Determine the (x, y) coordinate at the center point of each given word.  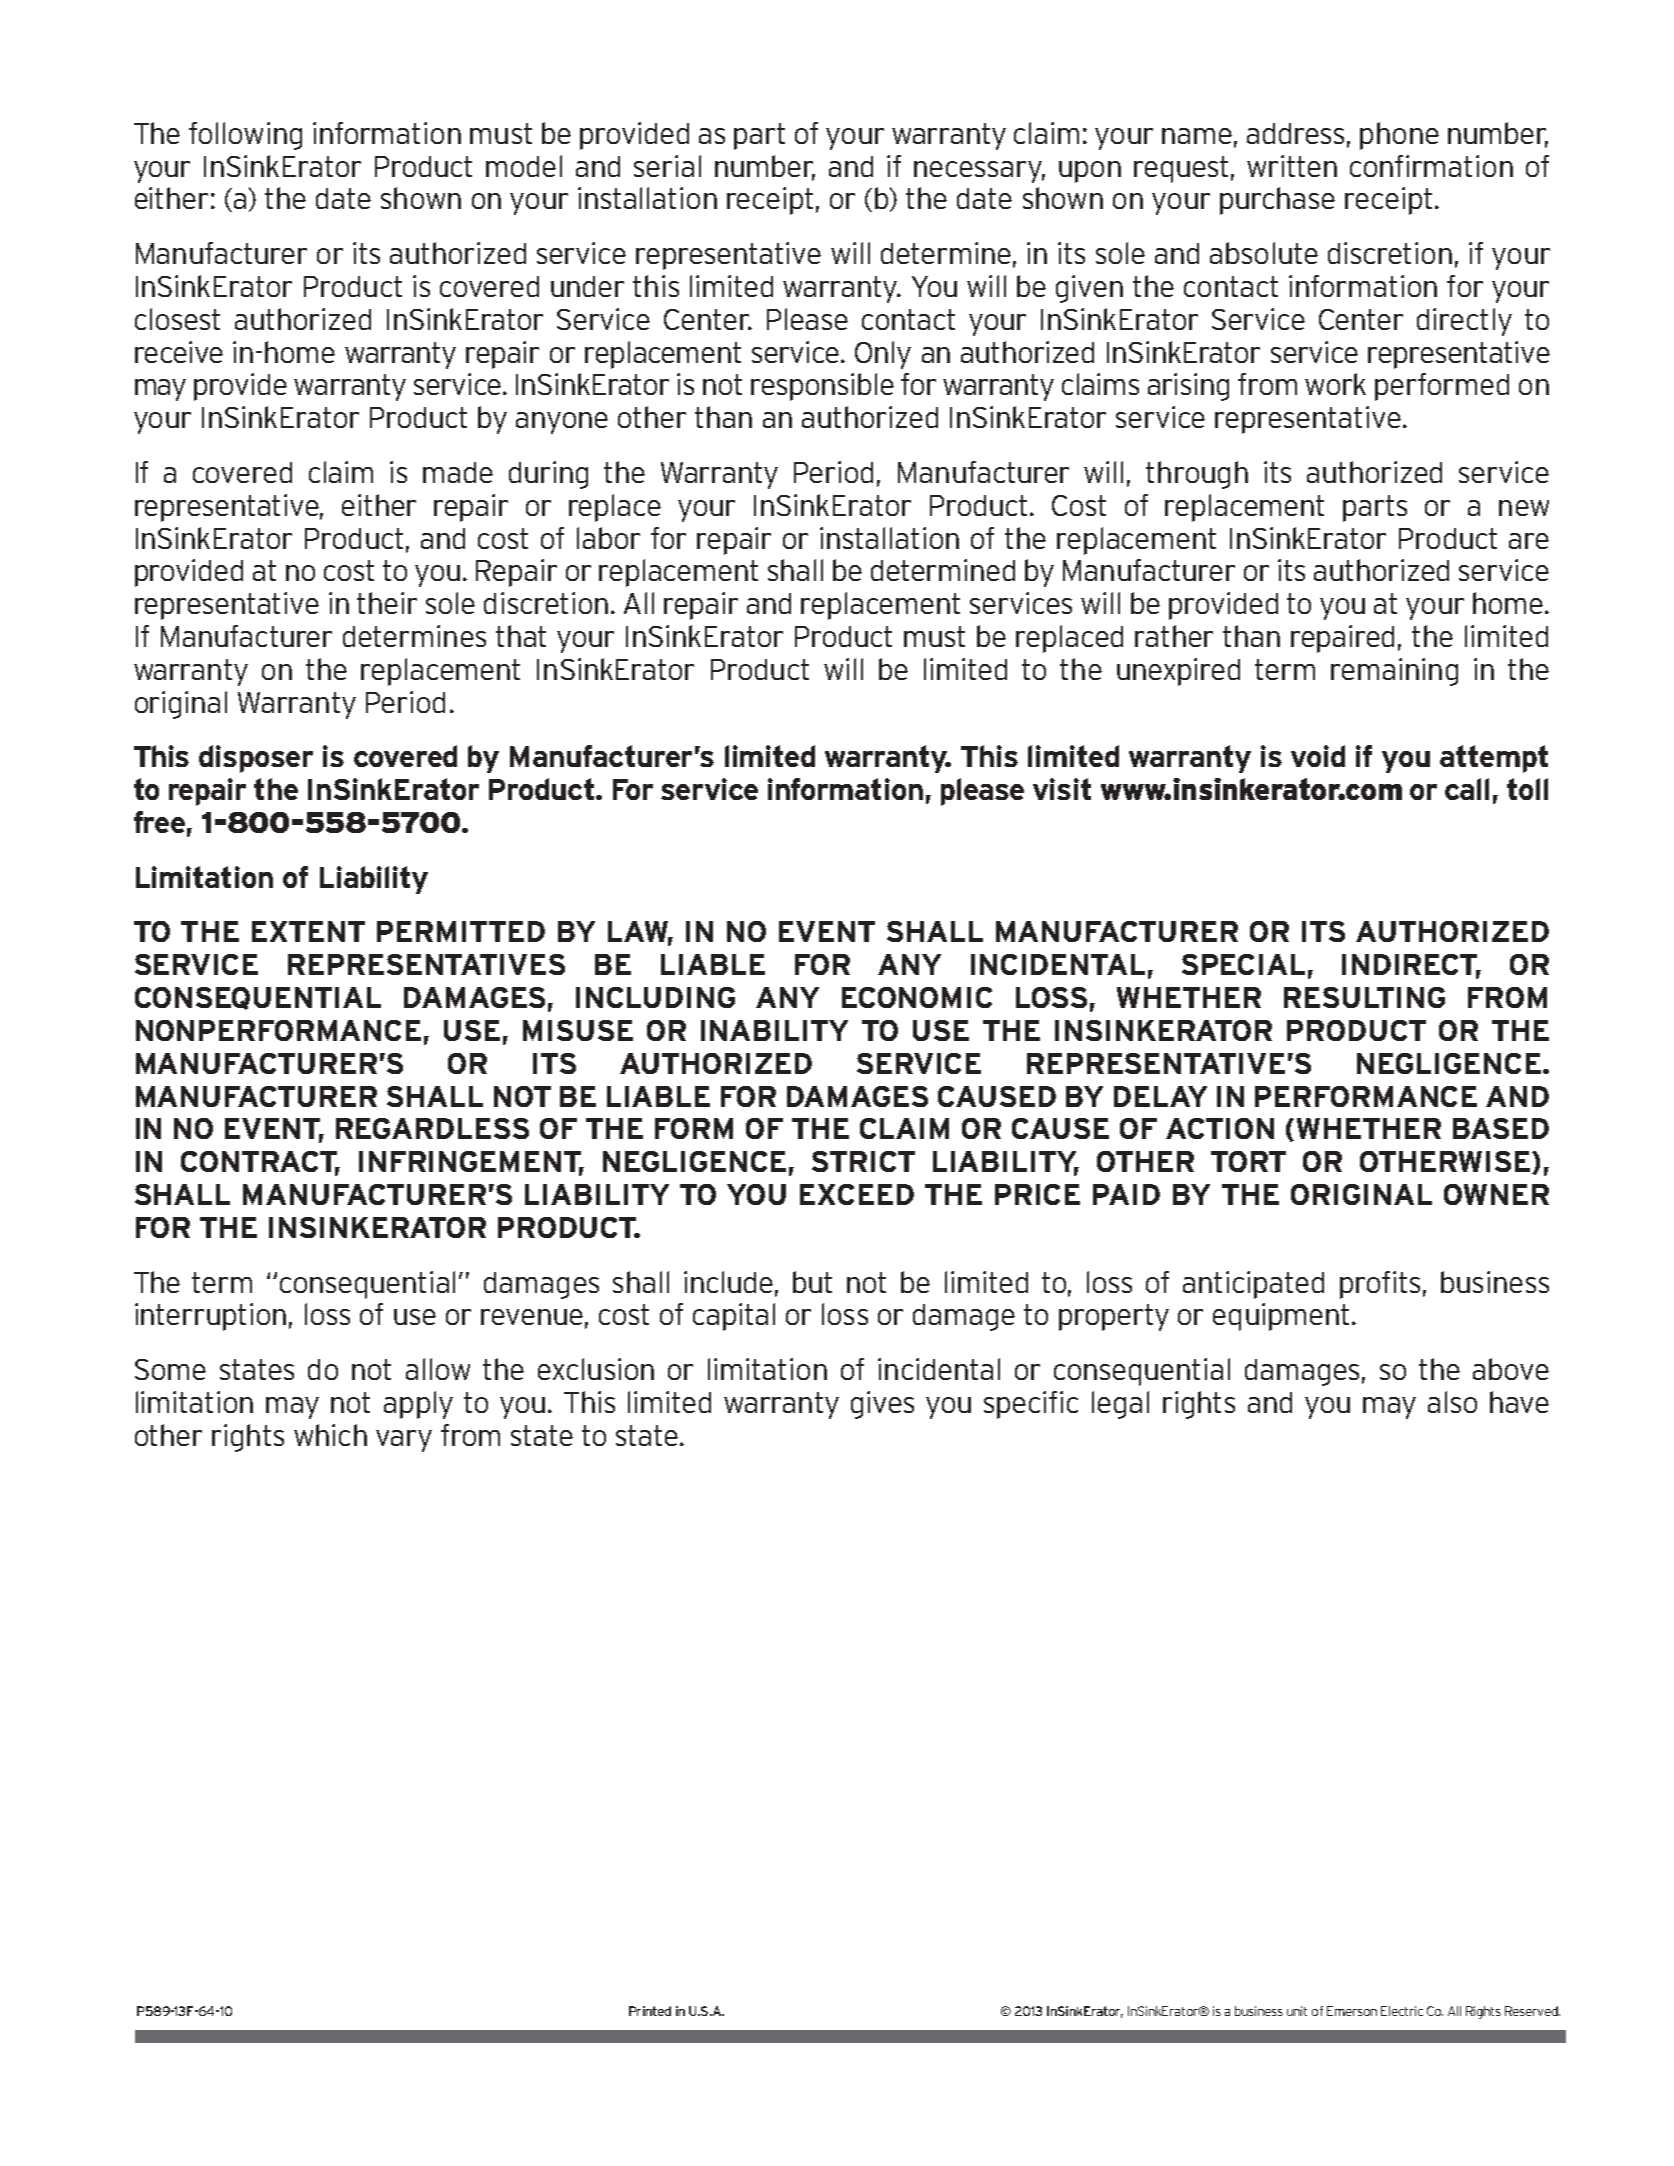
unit (1297, 2011)
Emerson (1352, 2011)
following (245, 136)
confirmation (1431, 166)
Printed (650, 2011)
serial (667, 166)
